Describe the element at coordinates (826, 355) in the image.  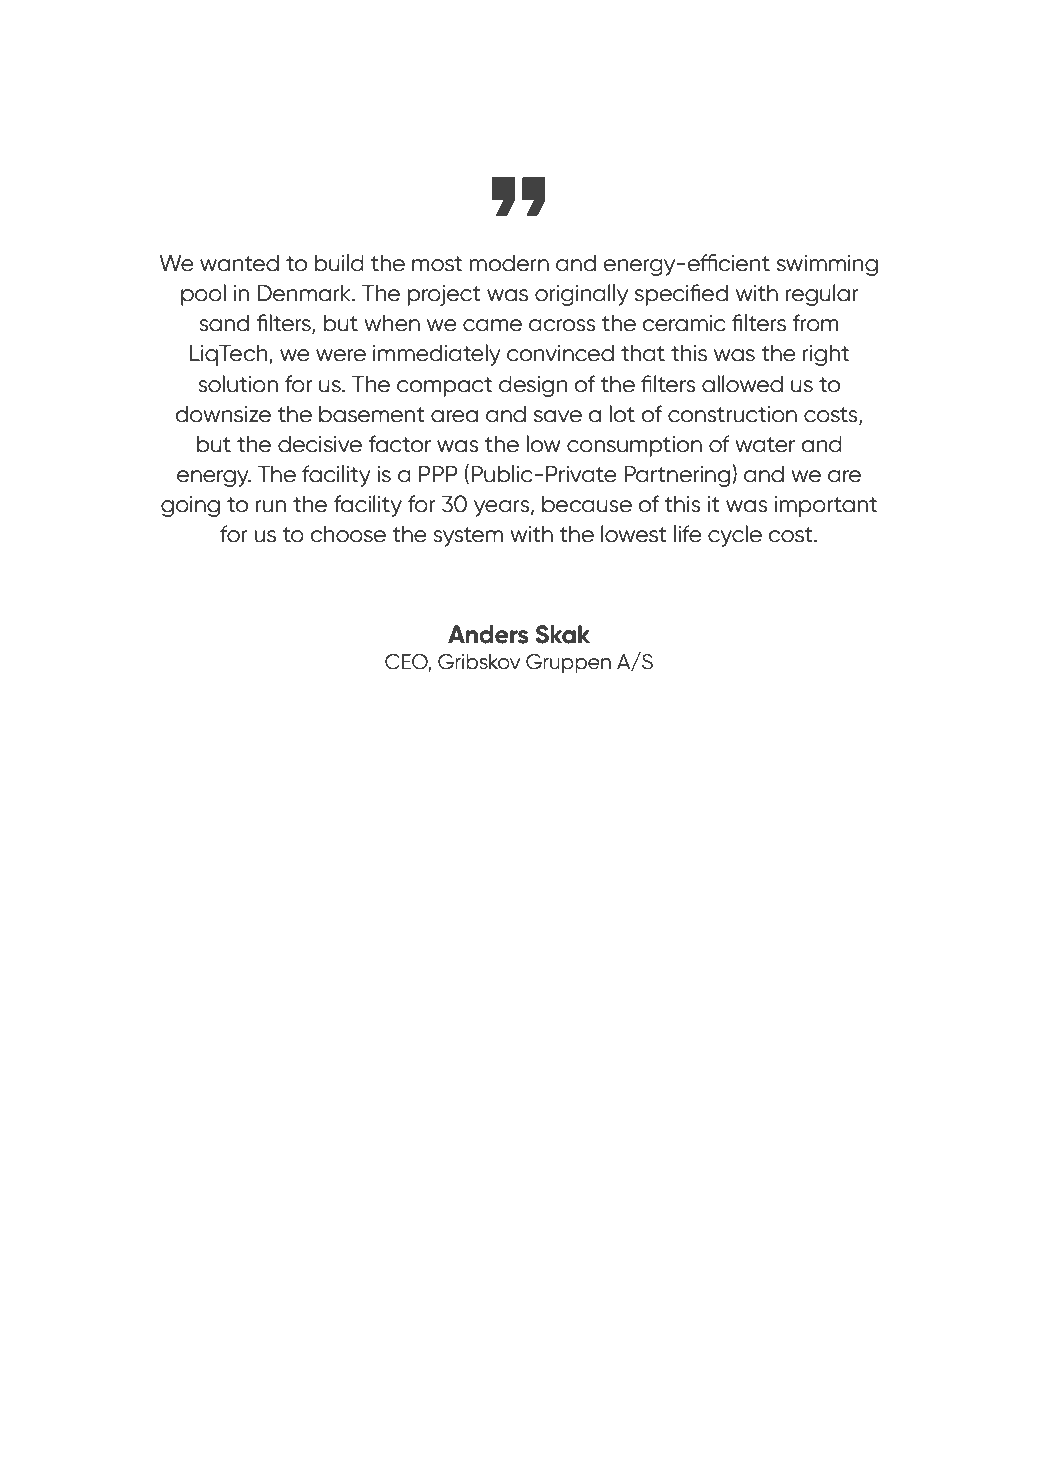
I see `right` at that location.
